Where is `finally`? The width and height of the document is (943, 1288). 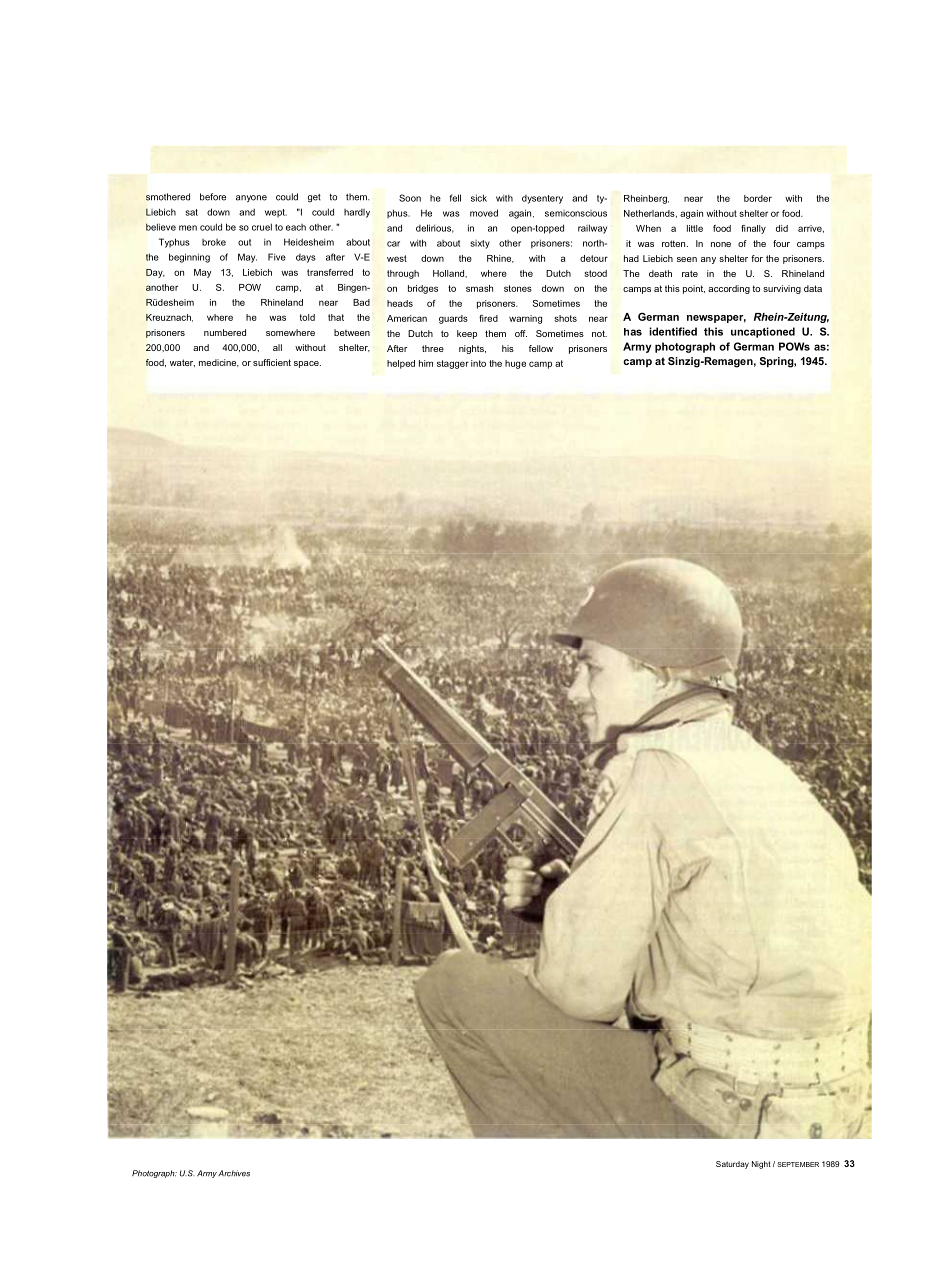 finally is located at coordinates (753, 229).
